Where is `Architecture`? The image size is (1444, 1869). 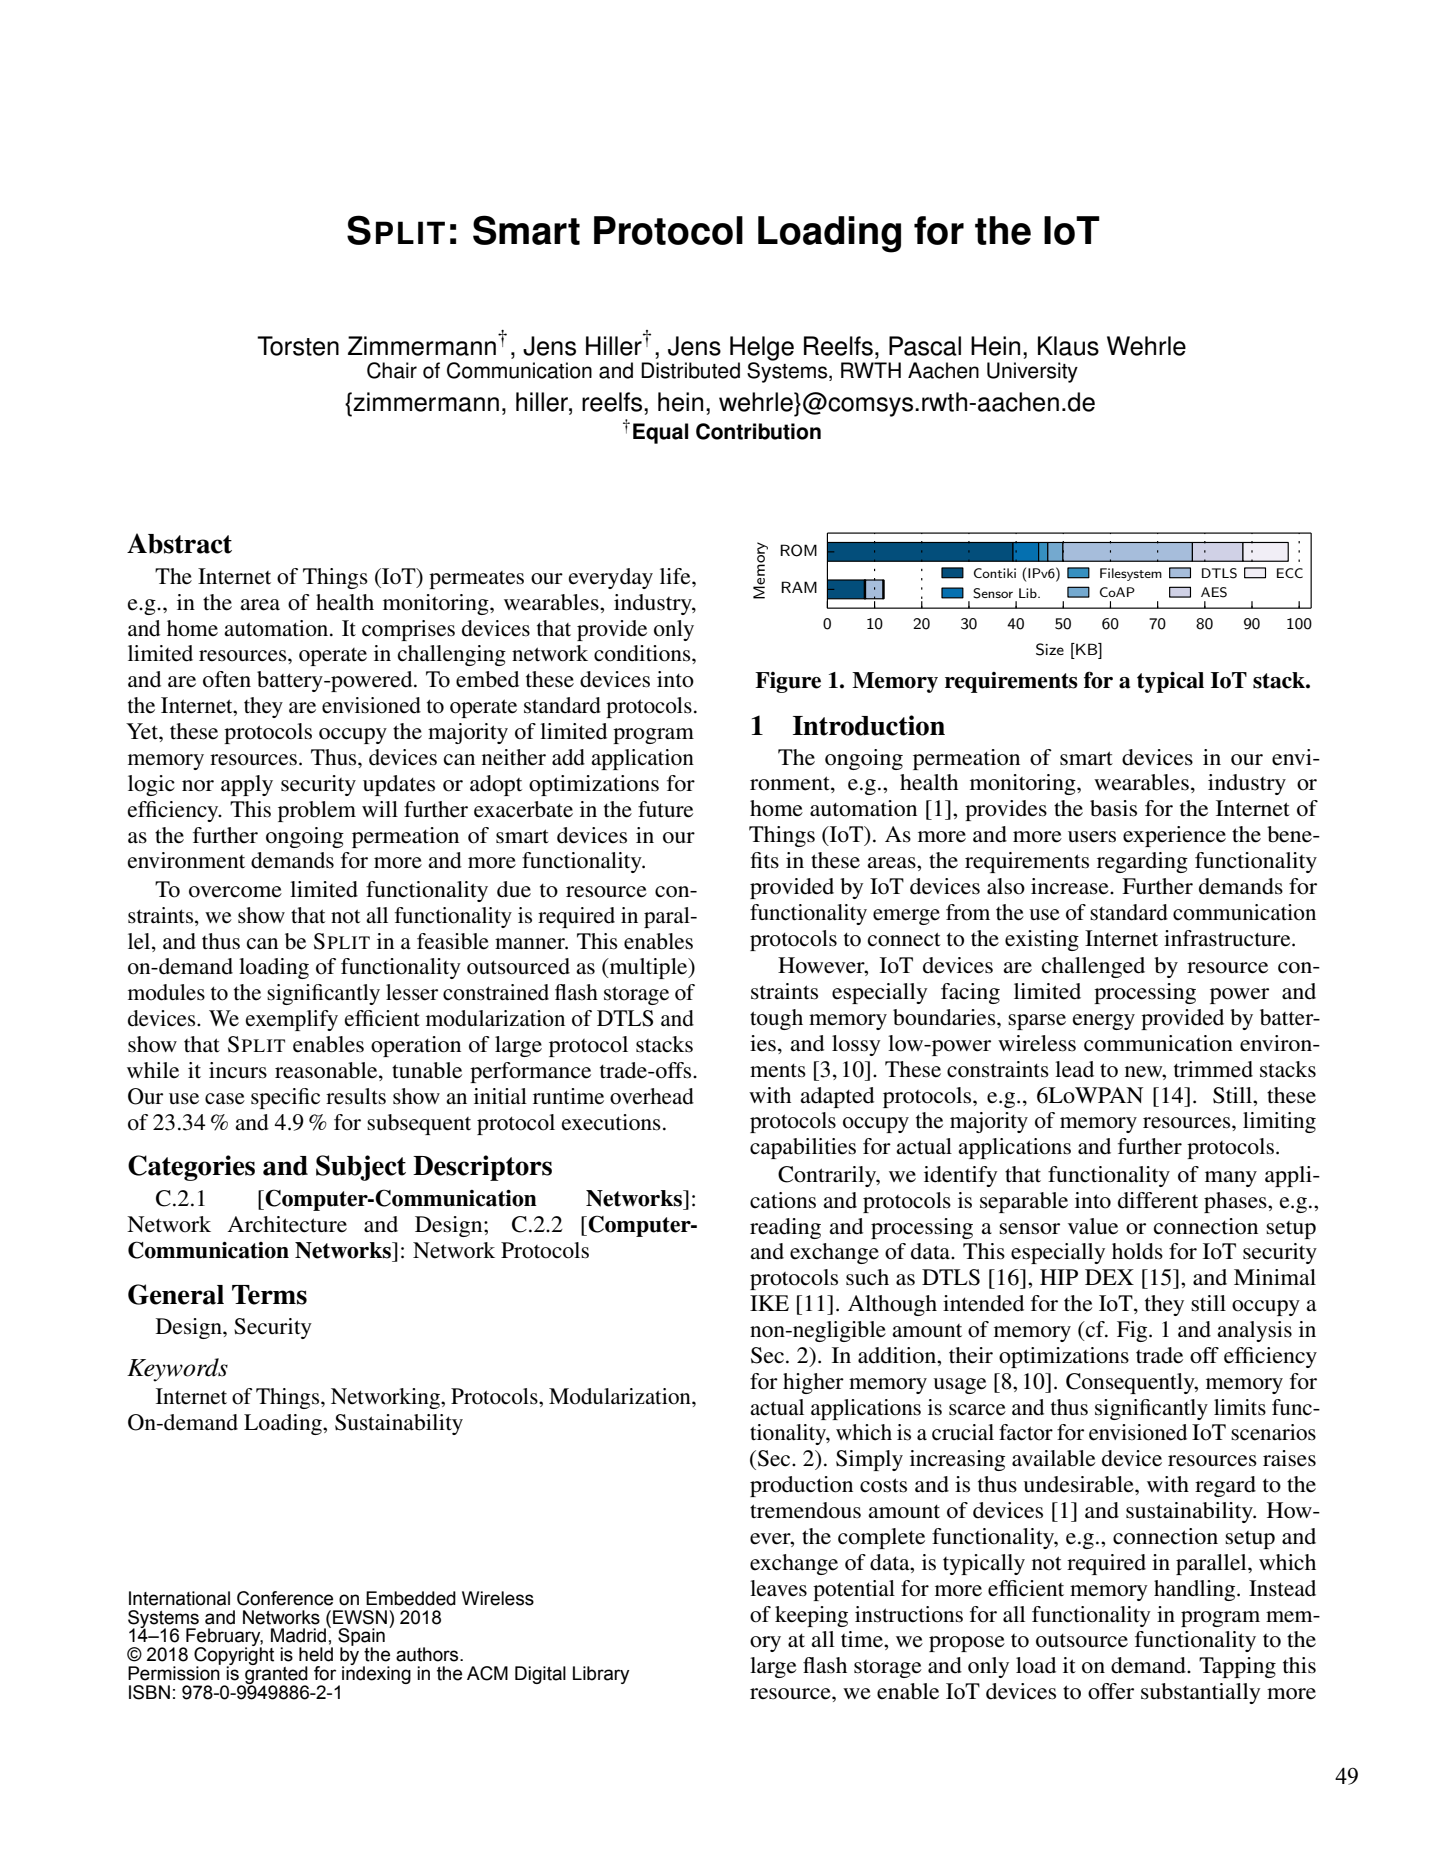 Architecture is located at coordinates (287, 1224).
